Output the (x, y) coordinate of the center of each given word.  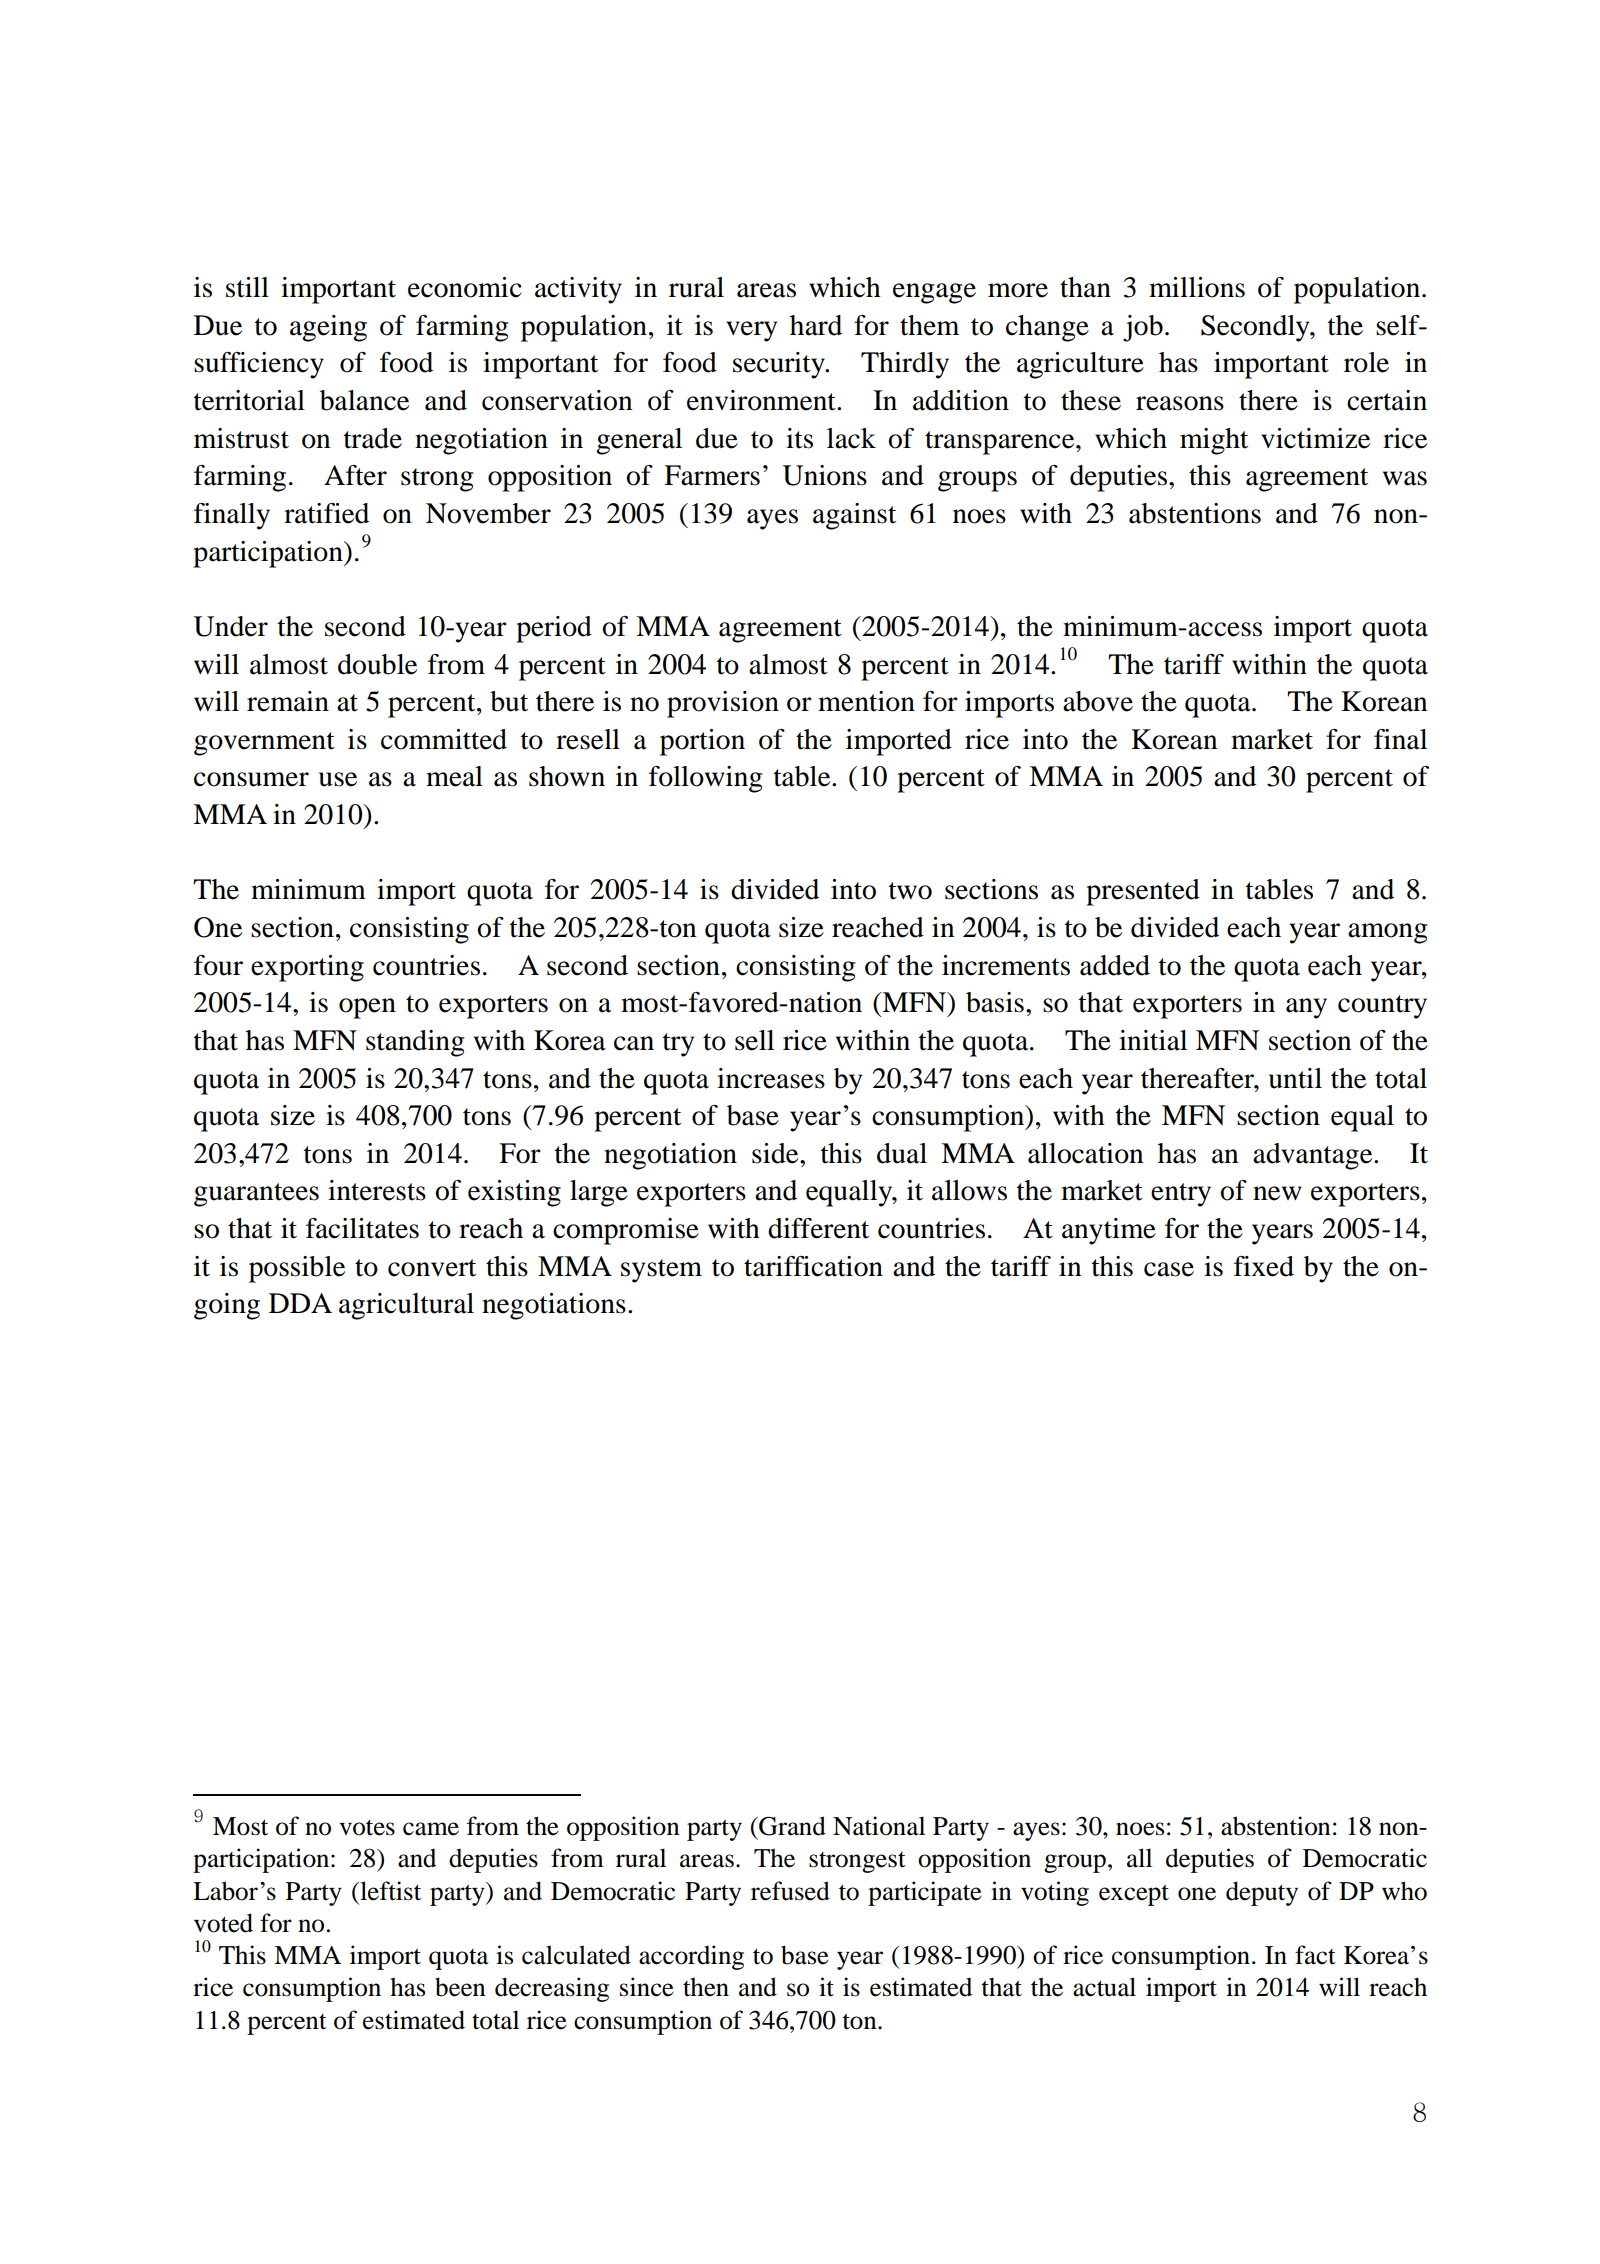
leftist (389, 1891)
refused (790, 1891)
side (776, 1153)
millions (1197, 287)
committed (444, 739)
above (1098, 701)
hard (816, 325)
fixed (1264, 1266)
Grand (791, 1826)
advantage (1314, 1156)
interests (377, 1190)
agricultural (406, 1306)
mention (866, 701)
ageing (328, 328)
